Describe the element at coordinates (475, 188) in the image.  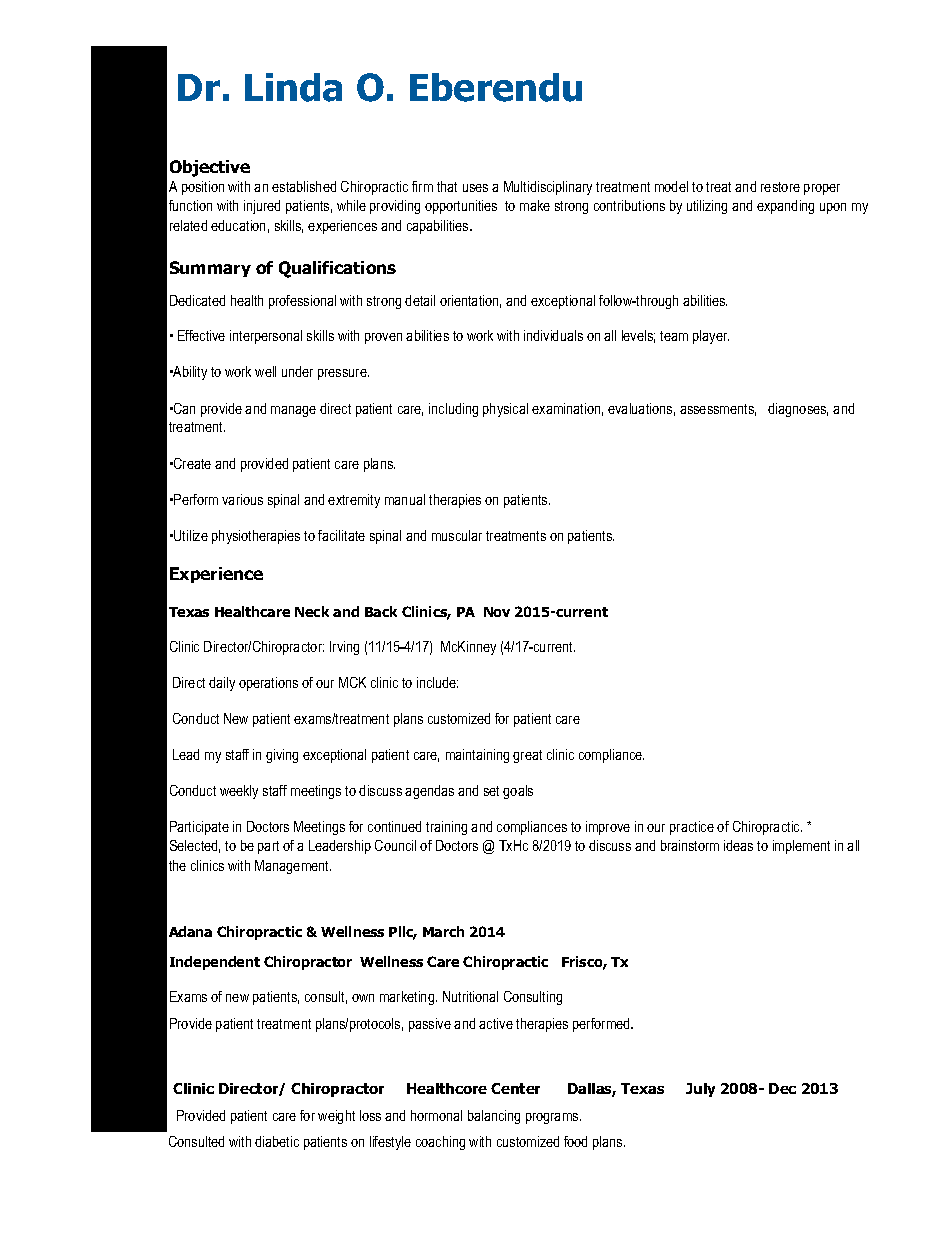
I see `uses` at that location.
